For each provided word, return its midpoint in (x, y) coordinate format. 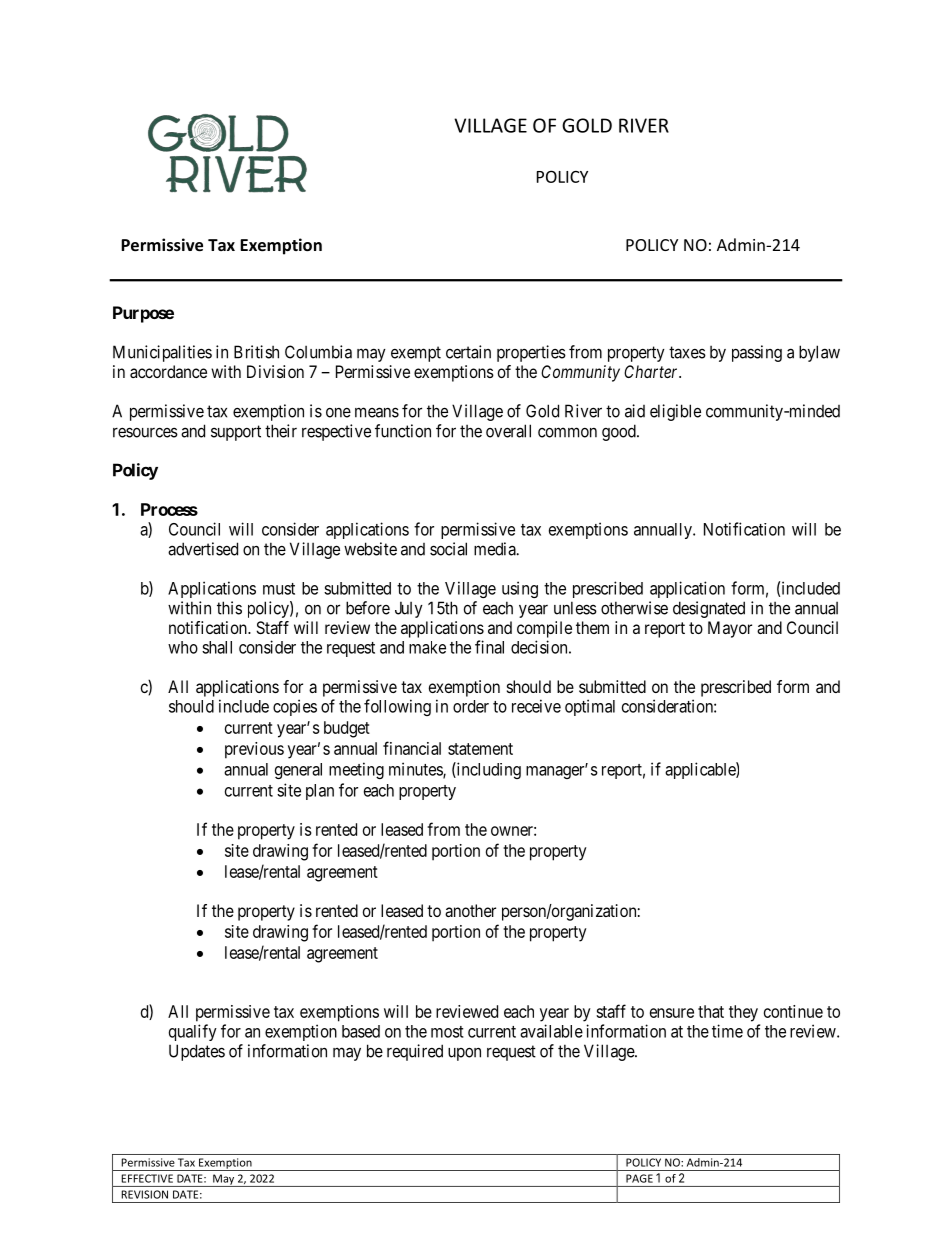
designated (709, 609)
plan (320, 792)
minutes (416, 770)
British (256, 352)
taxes (687, 352)
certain (468, 352)
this (229, 608)
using (520, 589)
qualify (193, 1032)
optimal (590, 707)
